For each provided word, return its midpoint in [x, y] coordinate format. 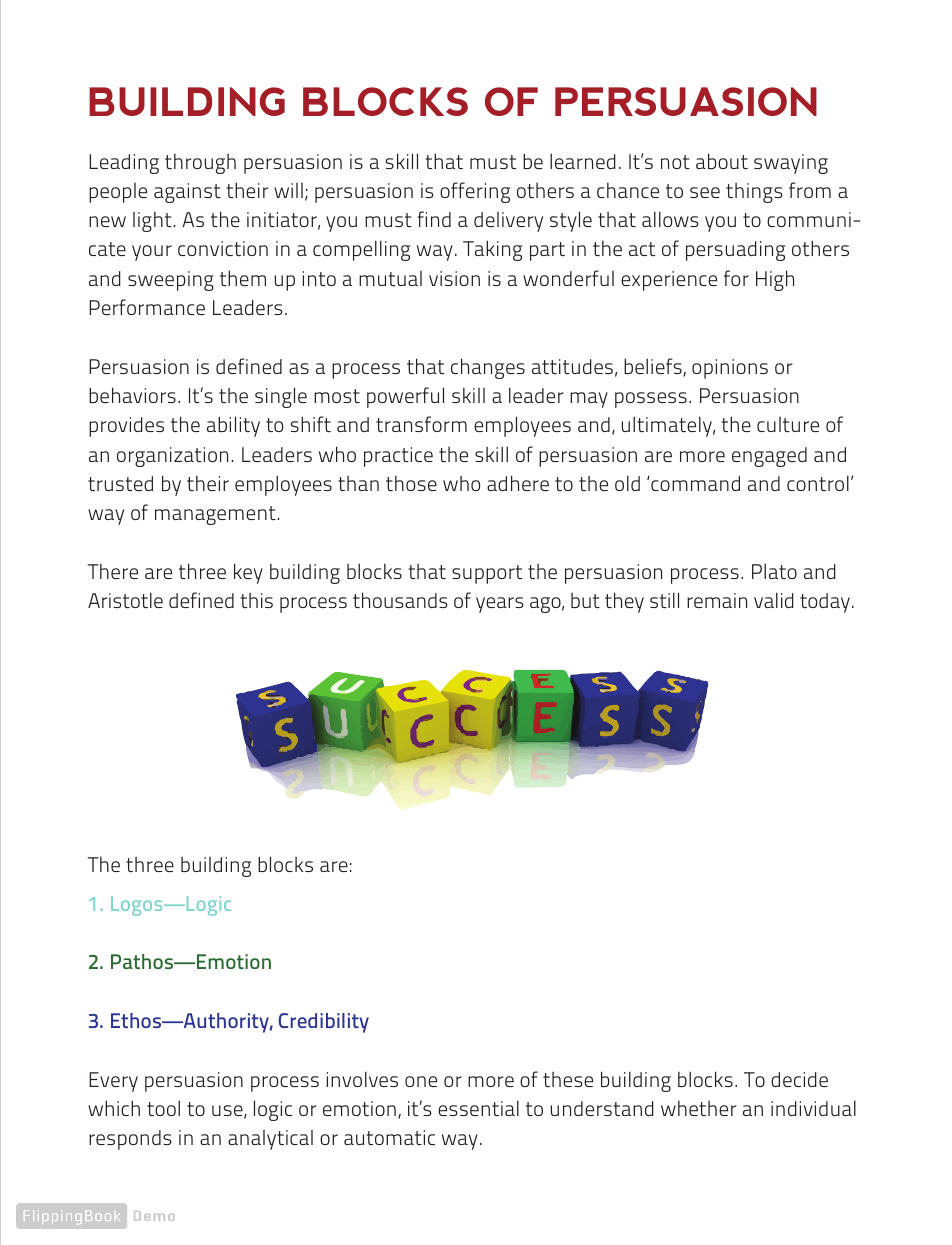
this [256, 600]
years [500, 605]
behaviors [132, 395]
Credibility [324, 1023]
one [421, 1081]
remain [717, 600]
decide [799, 1079]
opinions [730, 369]
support [487, 574]
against [187, 193]
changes [488, 368]
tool [163, 1108]
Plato [774, 571]
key [248, 573]
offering [475, 192]
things [754, 193]
